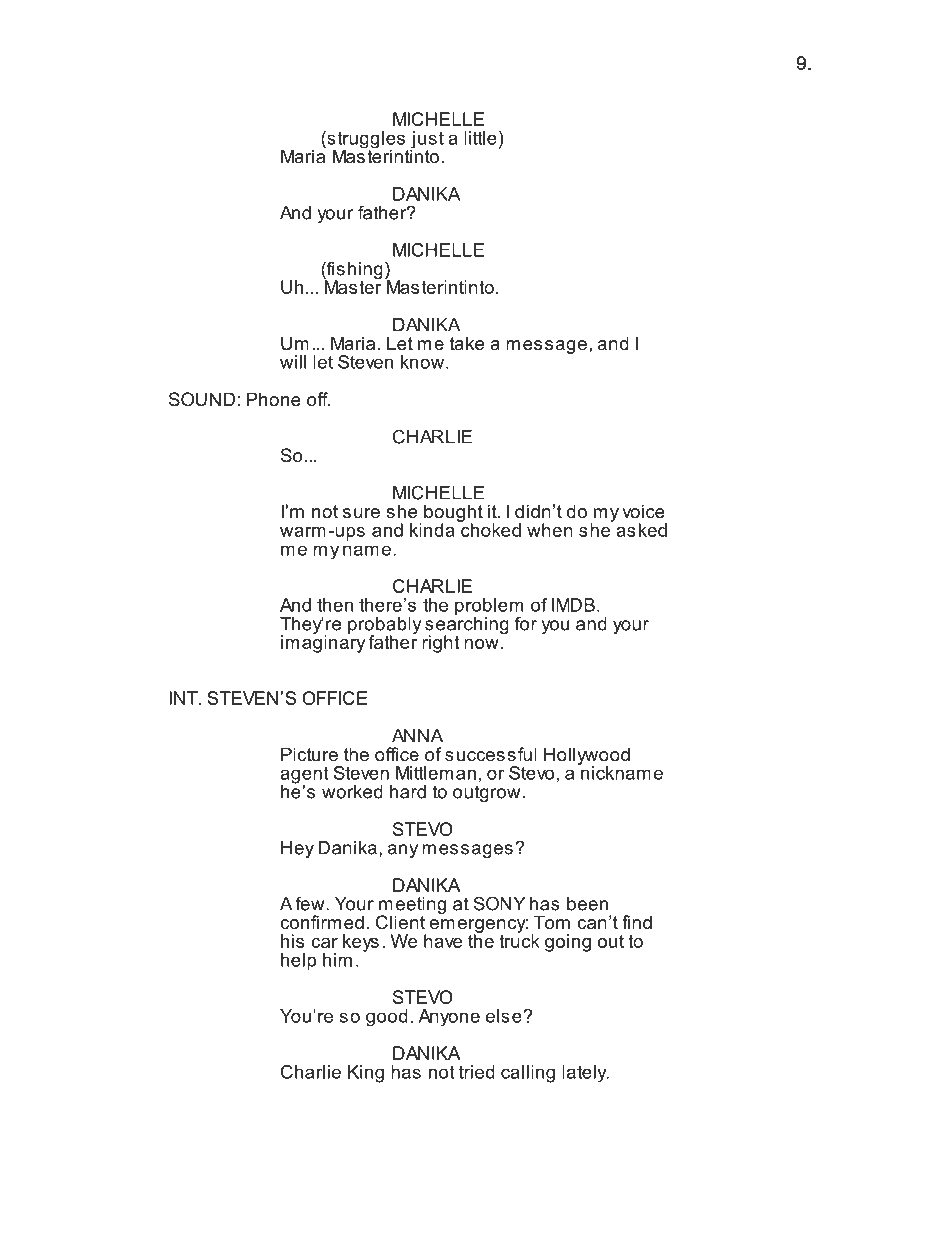  Describe the element at coordinates (427, 141) in the screenshot. I see `just` at that location.
